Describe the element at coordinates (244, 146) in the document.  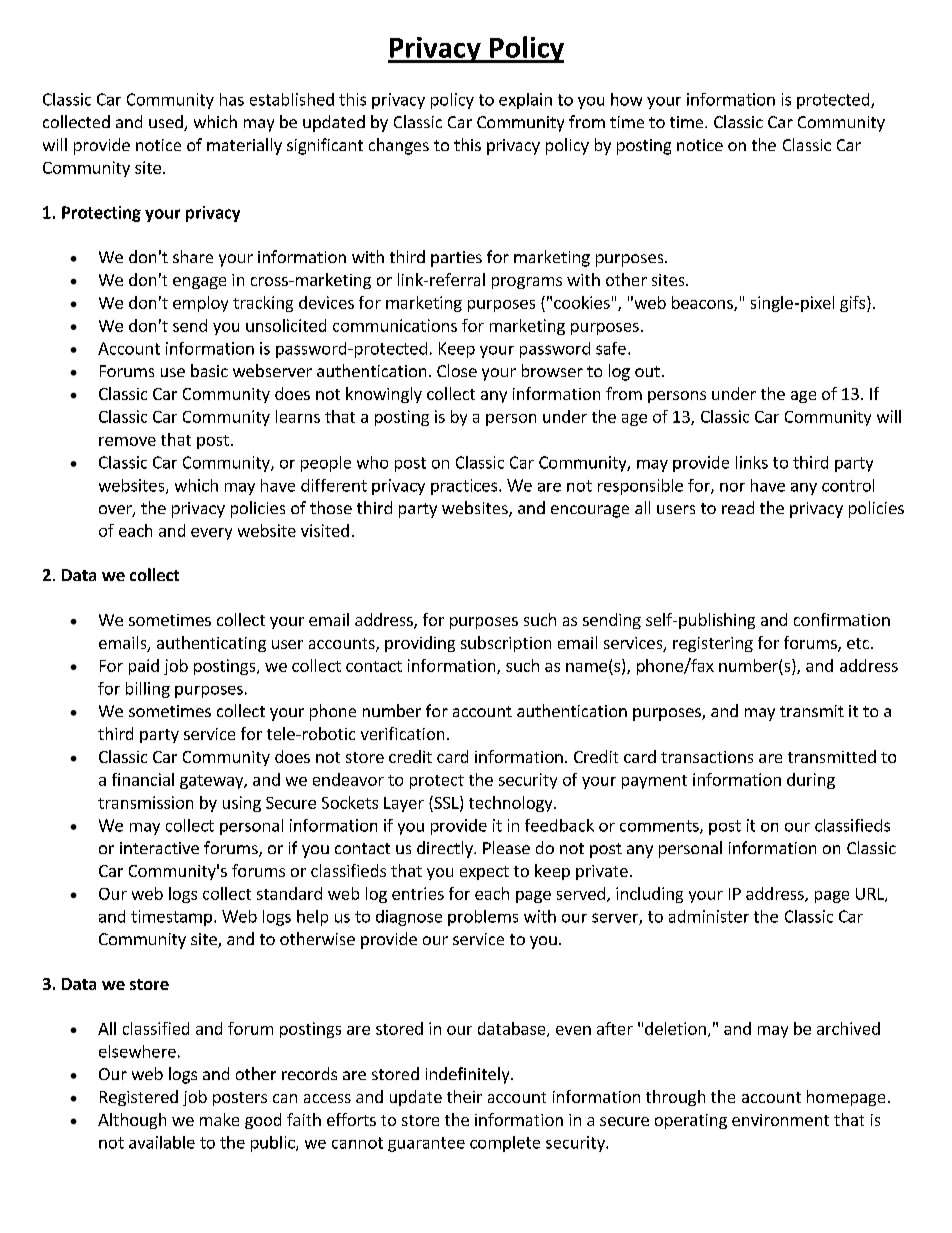
I see `materially` at that location.
